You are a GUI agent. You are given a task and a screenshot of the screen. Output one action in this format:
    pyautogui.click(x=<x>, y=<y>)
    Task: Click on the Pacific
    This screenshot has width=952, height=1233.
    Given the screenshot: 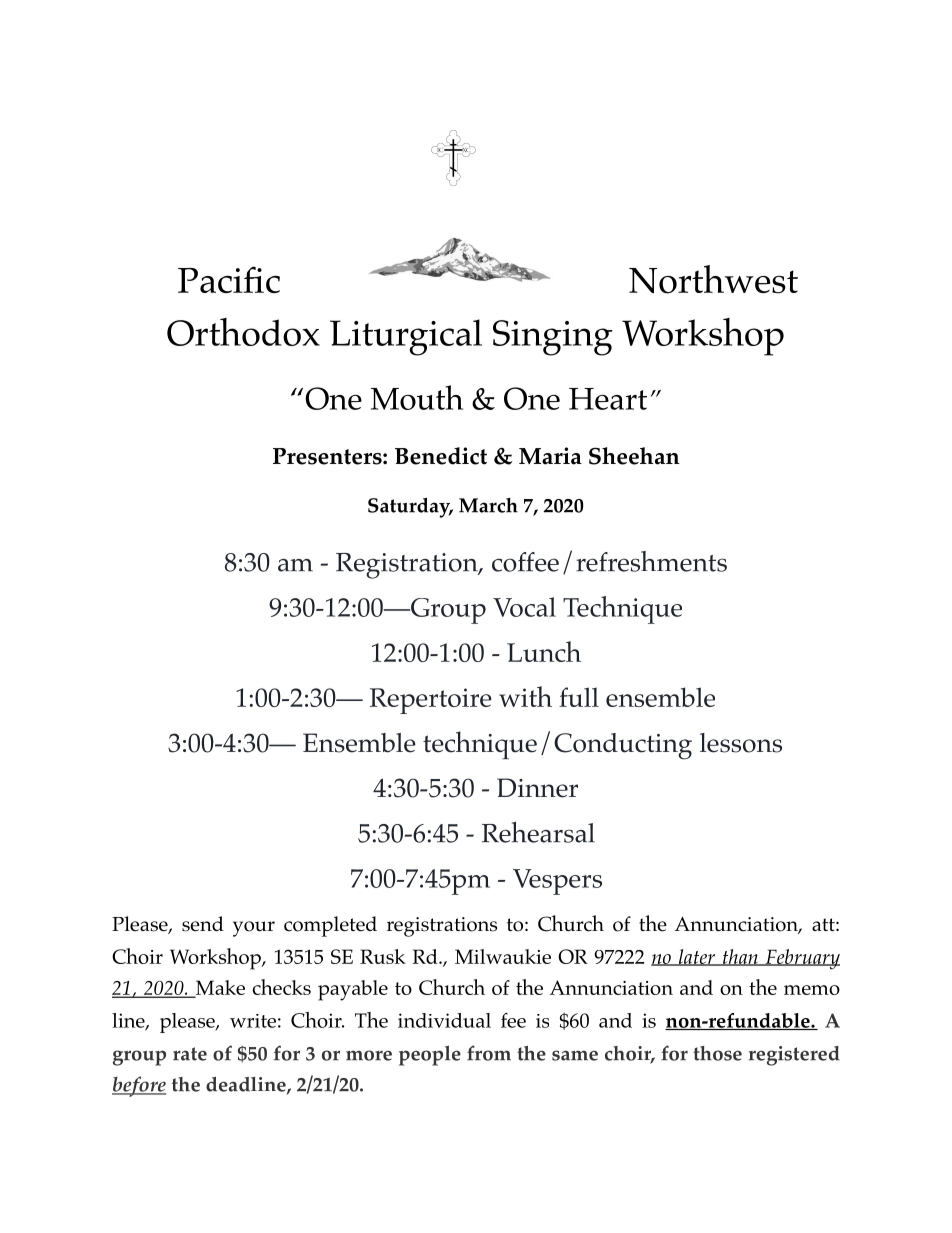 What is the action you would take?
    pyautogui.click(x=229, y=279)
